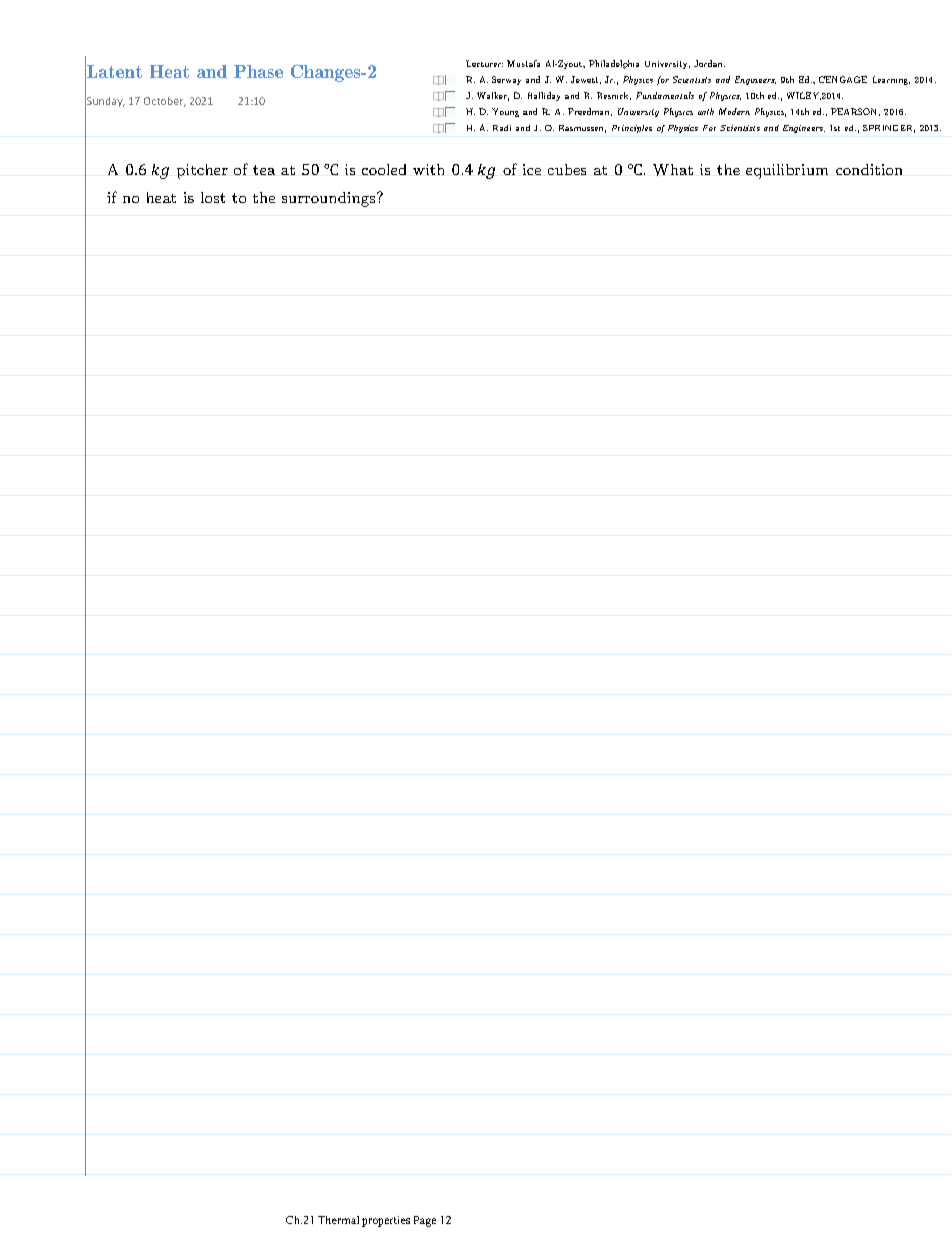 The image size is (952, 1233). What do you see at coordinates (544, 96) in the document?
I see `Halliday` at bounding box center [544, 96].
